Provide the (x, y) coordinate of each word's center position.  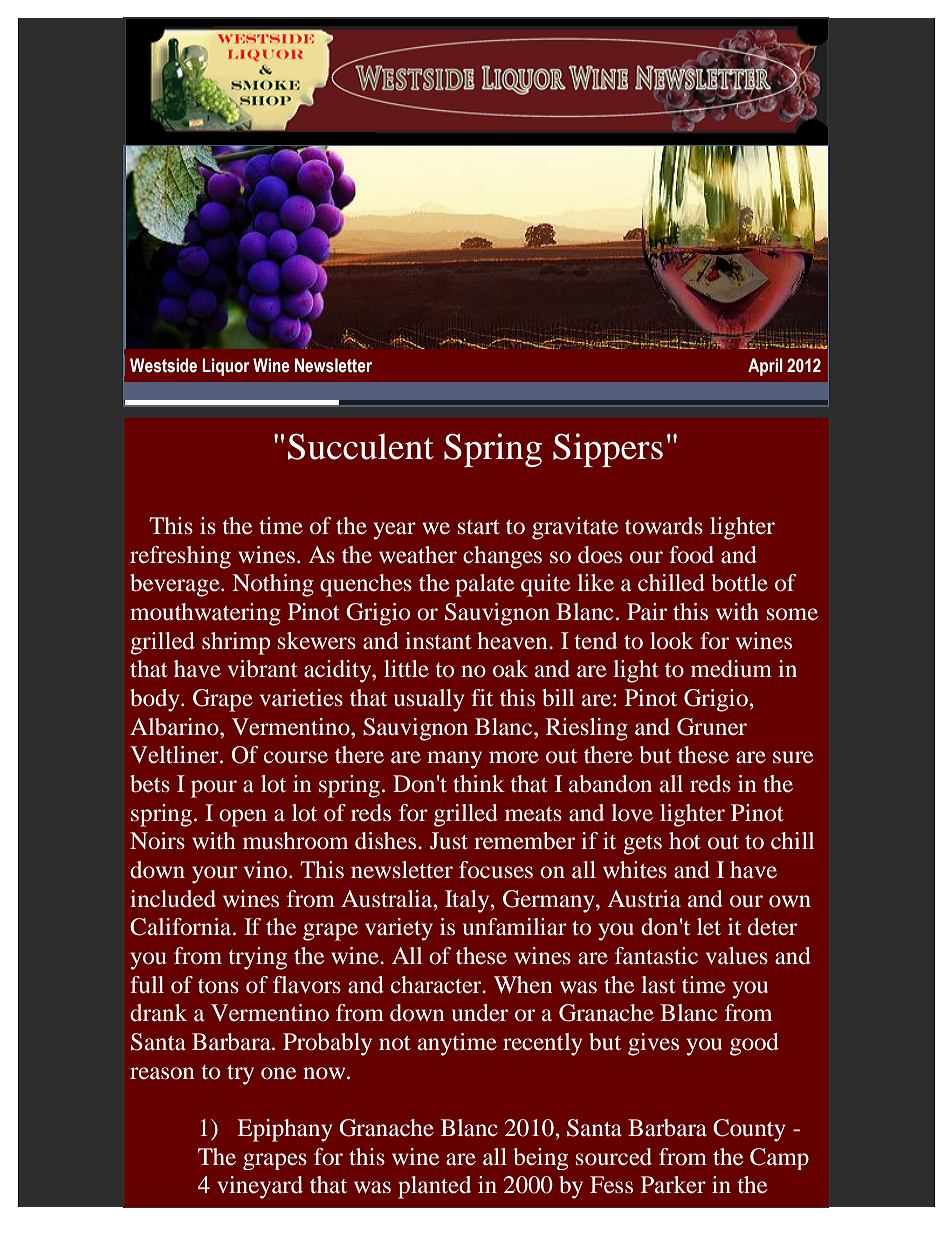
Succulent (361, 446)
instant (438, 640)
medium (731, 669)
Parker (673, 1185)
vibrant (263, 669)
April (765, 367)
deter (772, 927)
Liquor (226, 367)
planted (434, 1187)
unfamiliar (515, 927)
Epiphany (285, 1130)
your (214, 875)
